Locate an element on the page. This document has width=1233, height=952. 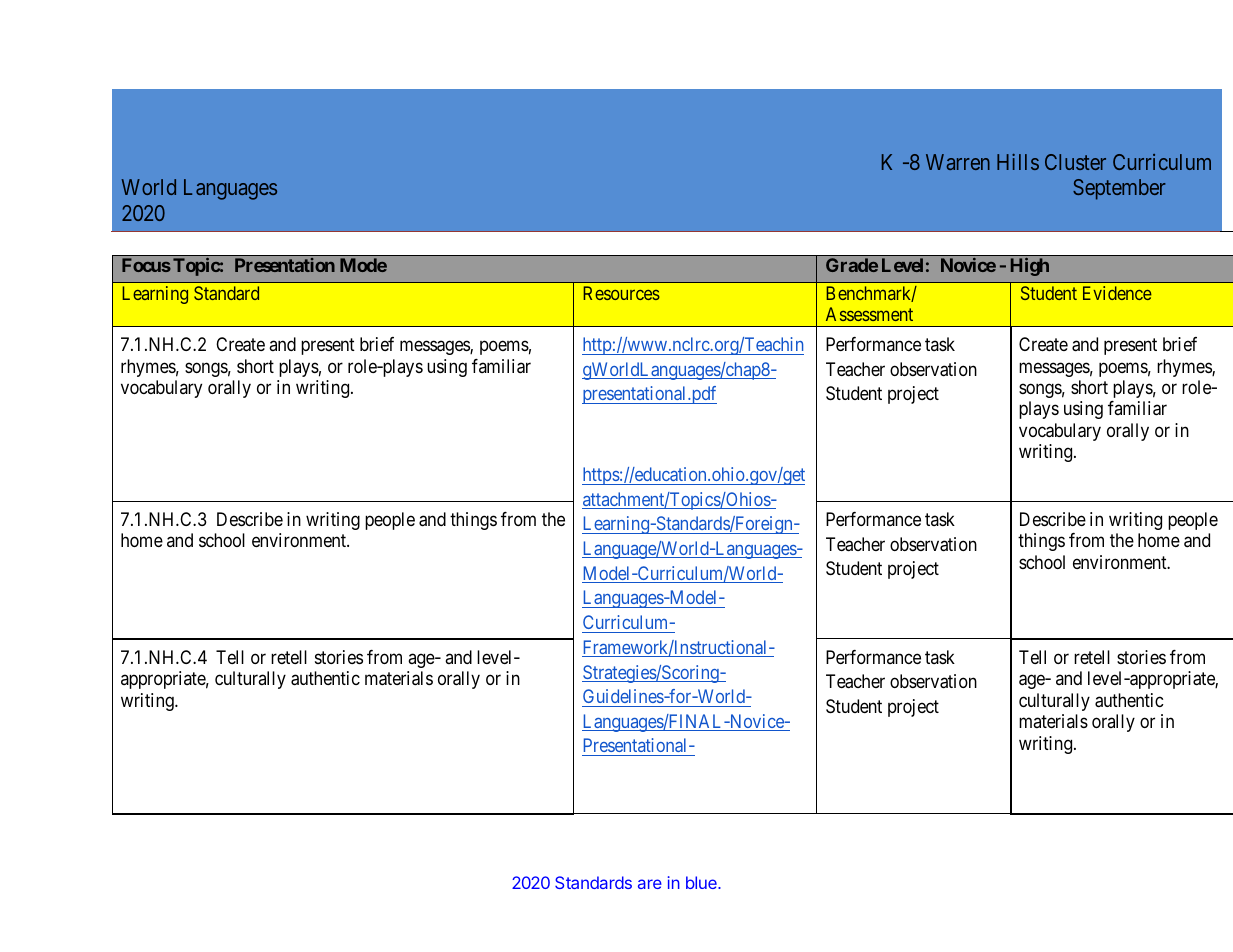
Hills is located at coordinates (1018, 162).
